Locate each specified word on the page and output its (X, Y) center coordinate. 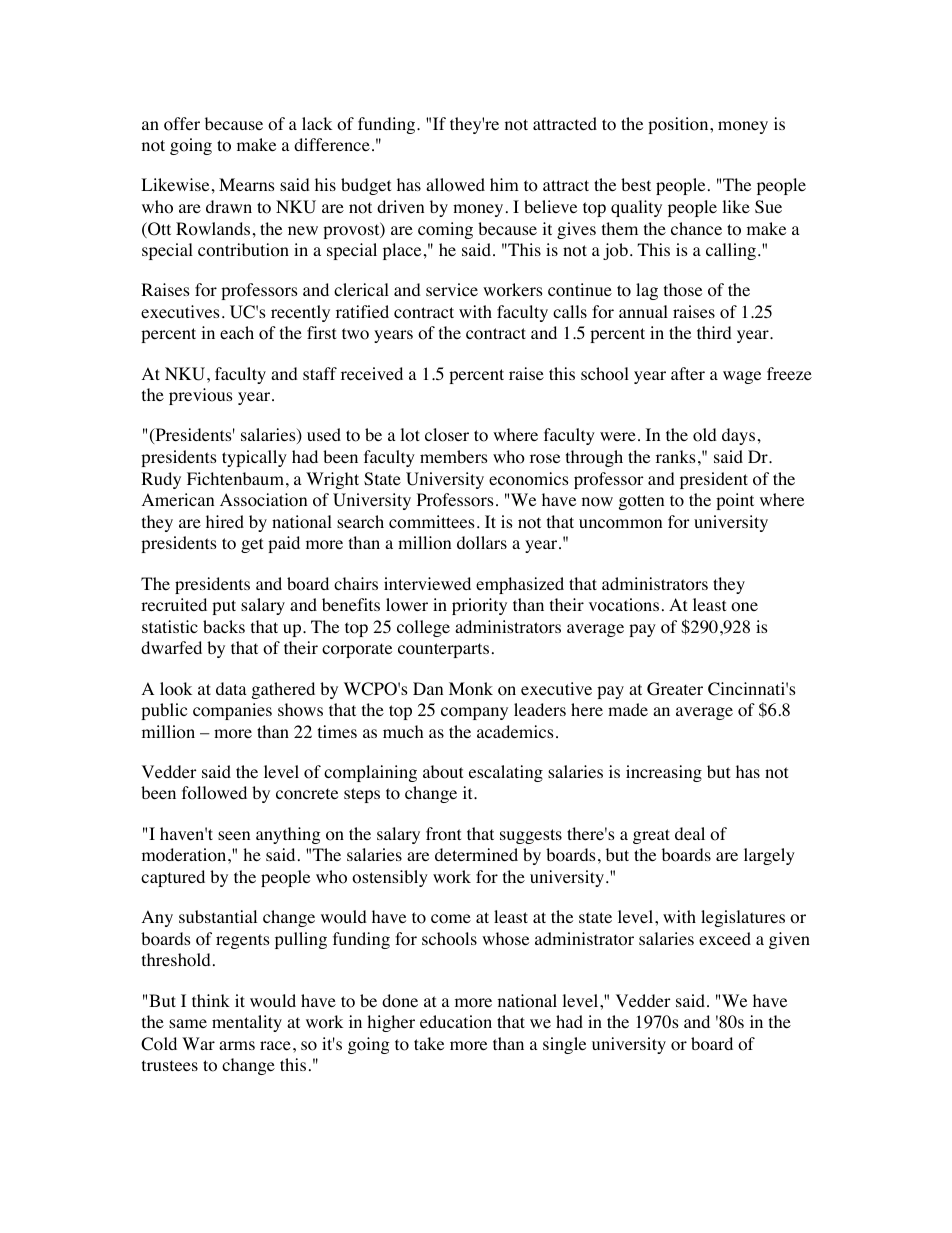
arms (237, 1045)
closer (447, 435)
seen (234, 835)
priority (479, 606)
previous (201, 396)
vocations (624, 605)
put (224, 607)
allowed (455, 185)
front (443, 834)
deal (690, 833)
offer (182, 124)
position (679, 125)
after (688, 373)
